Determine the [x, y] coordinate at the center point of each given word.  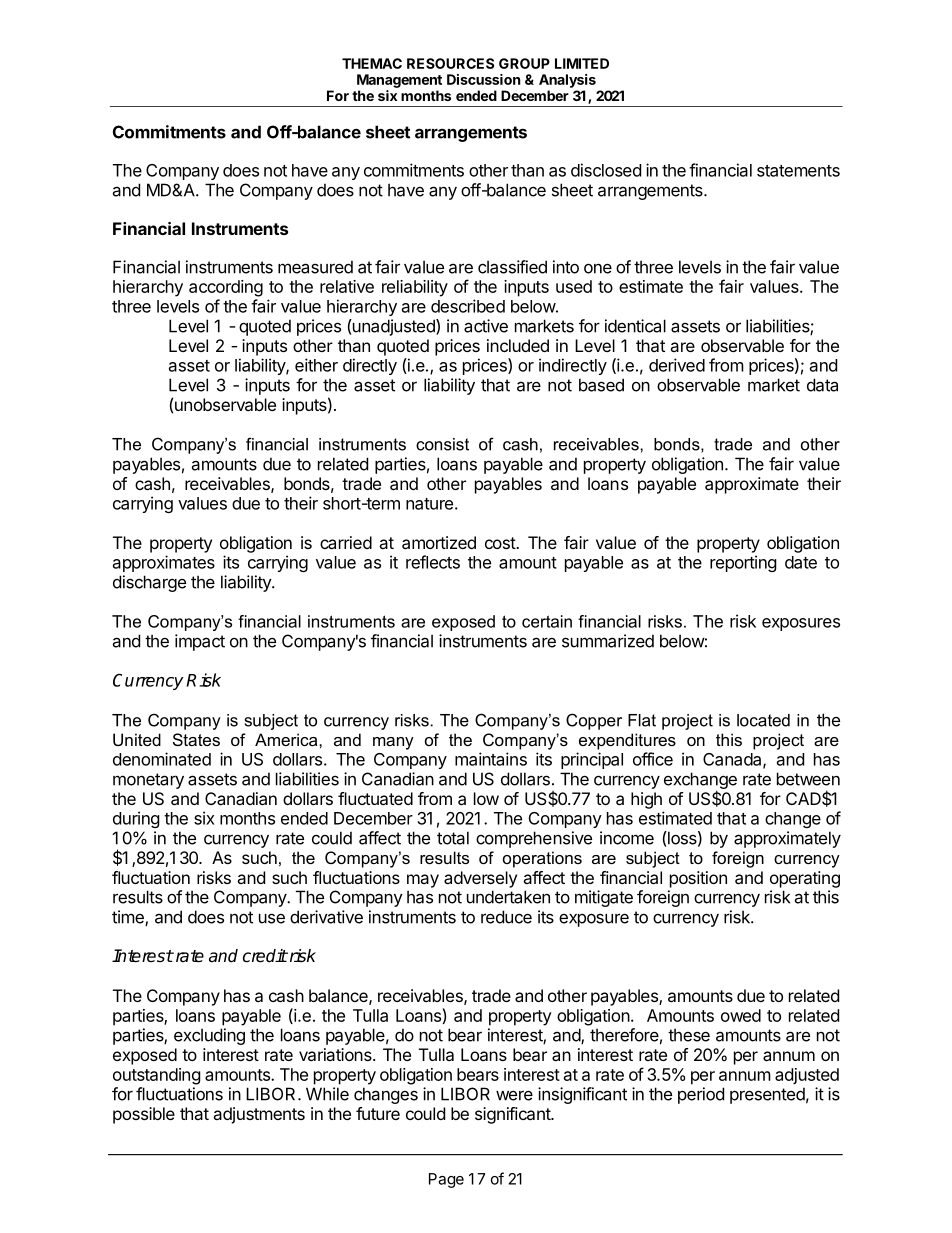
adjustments [259, 1115]
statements [798, 171]
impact [200, 642]
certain [547, 621]
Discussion [484, 79]
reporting [743, 563]
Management [399, 81]
